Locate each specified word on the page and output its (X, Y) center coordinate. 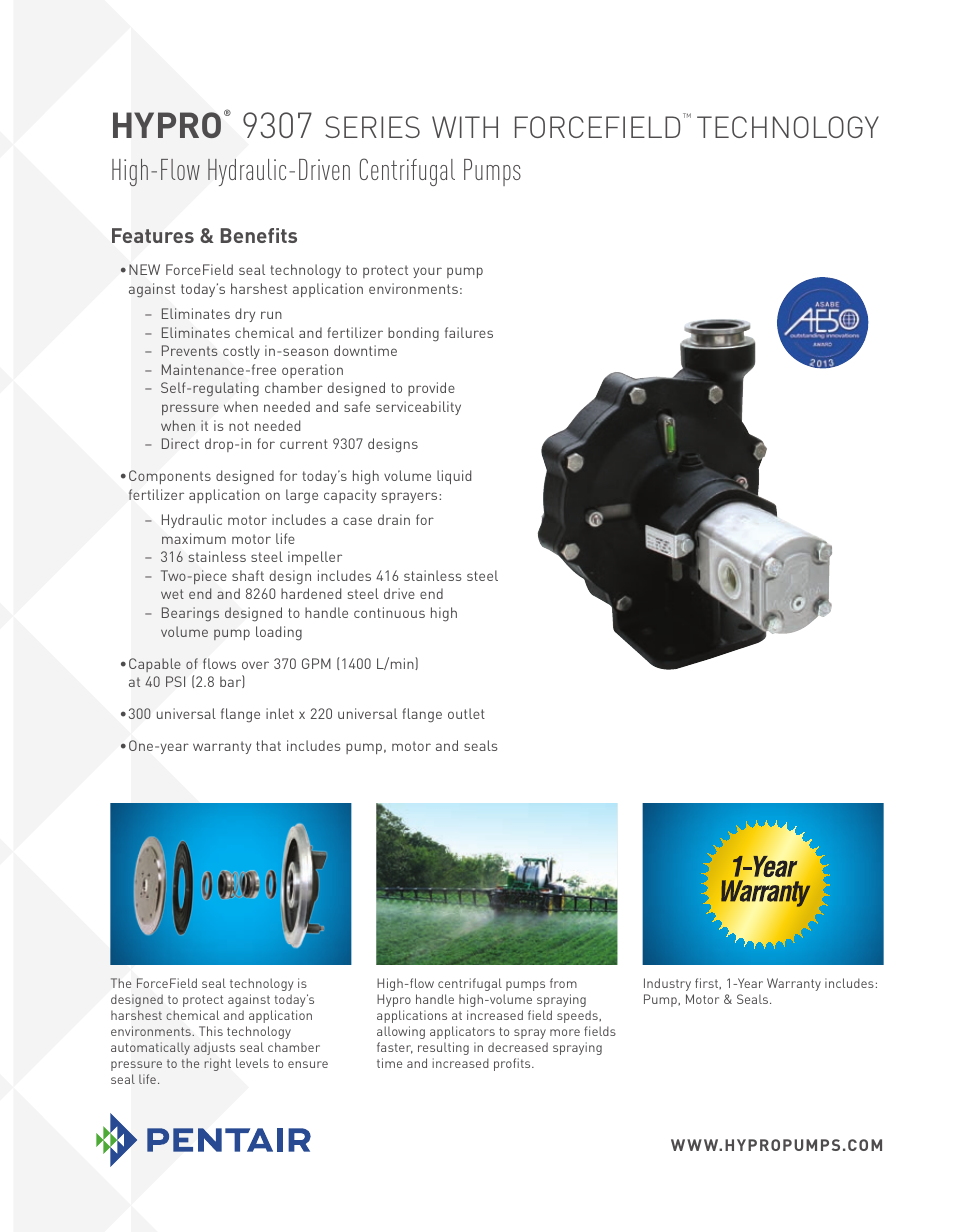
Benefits (259, 235)
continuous (389, 612)
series (372, 127)
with (465, 127)
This (211, 1031)
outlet (466, 713)
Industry (667, 984)
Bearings (190, 614)
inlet (280, 713)
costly (241, 352)
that (268, 745)
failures (469, 332)
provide (431, 389)
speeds (578, 1016)
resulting (443, 1048)
